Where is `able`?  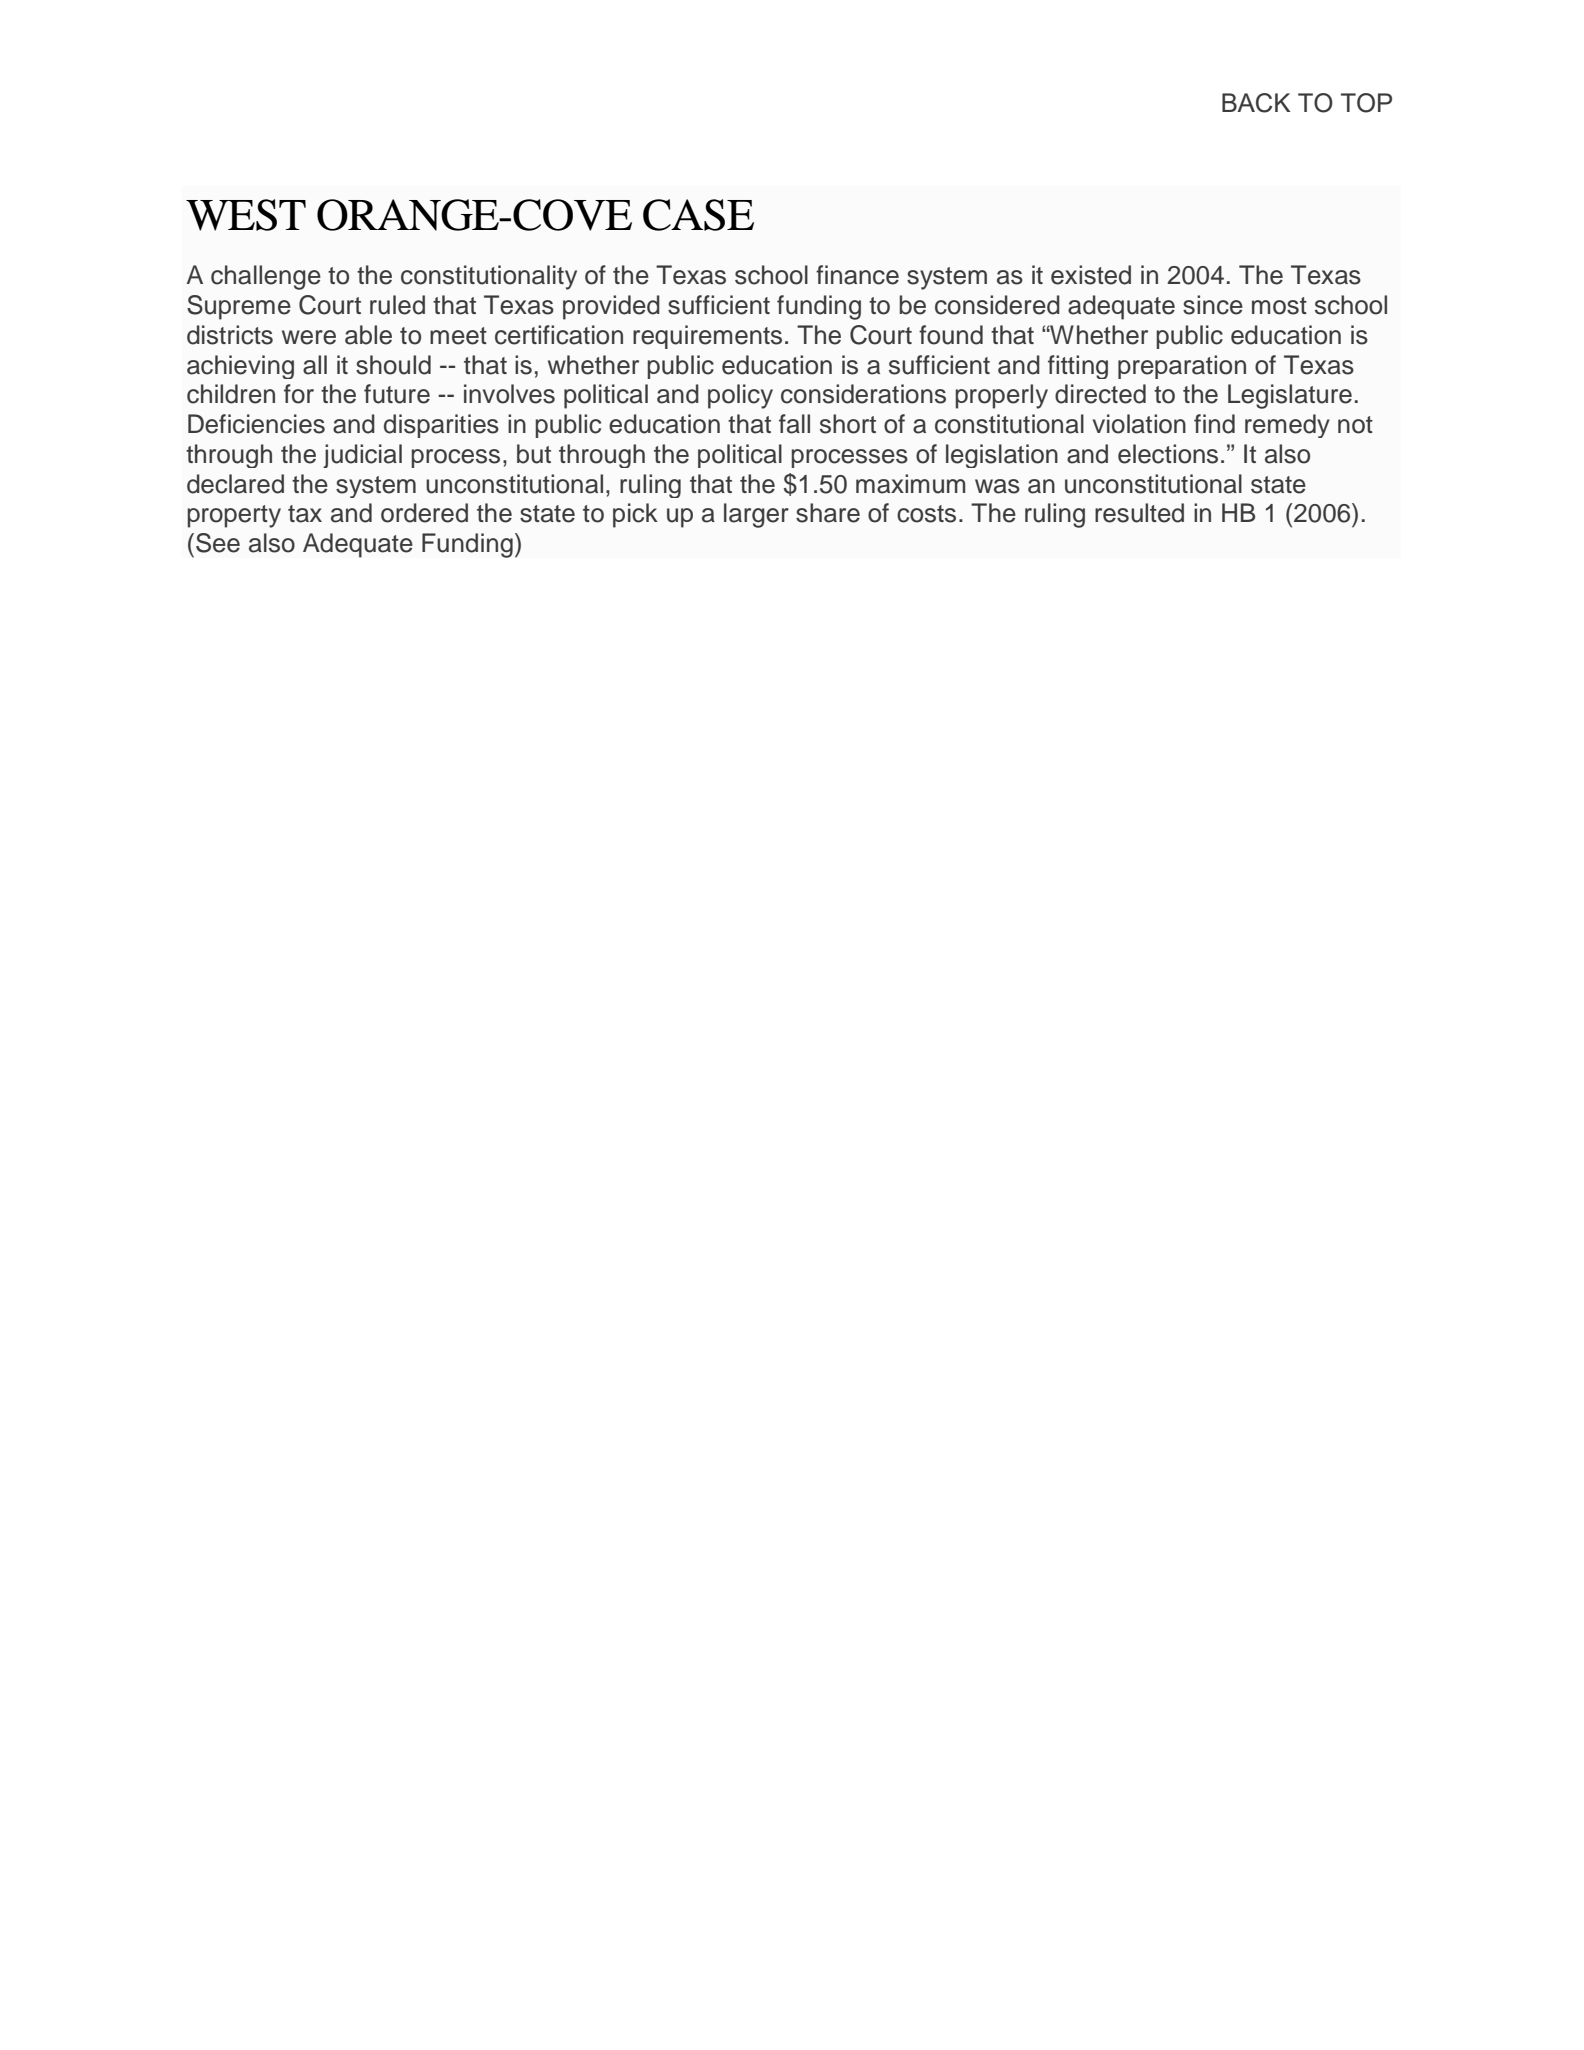
able is located at coordinates (368, 335).
